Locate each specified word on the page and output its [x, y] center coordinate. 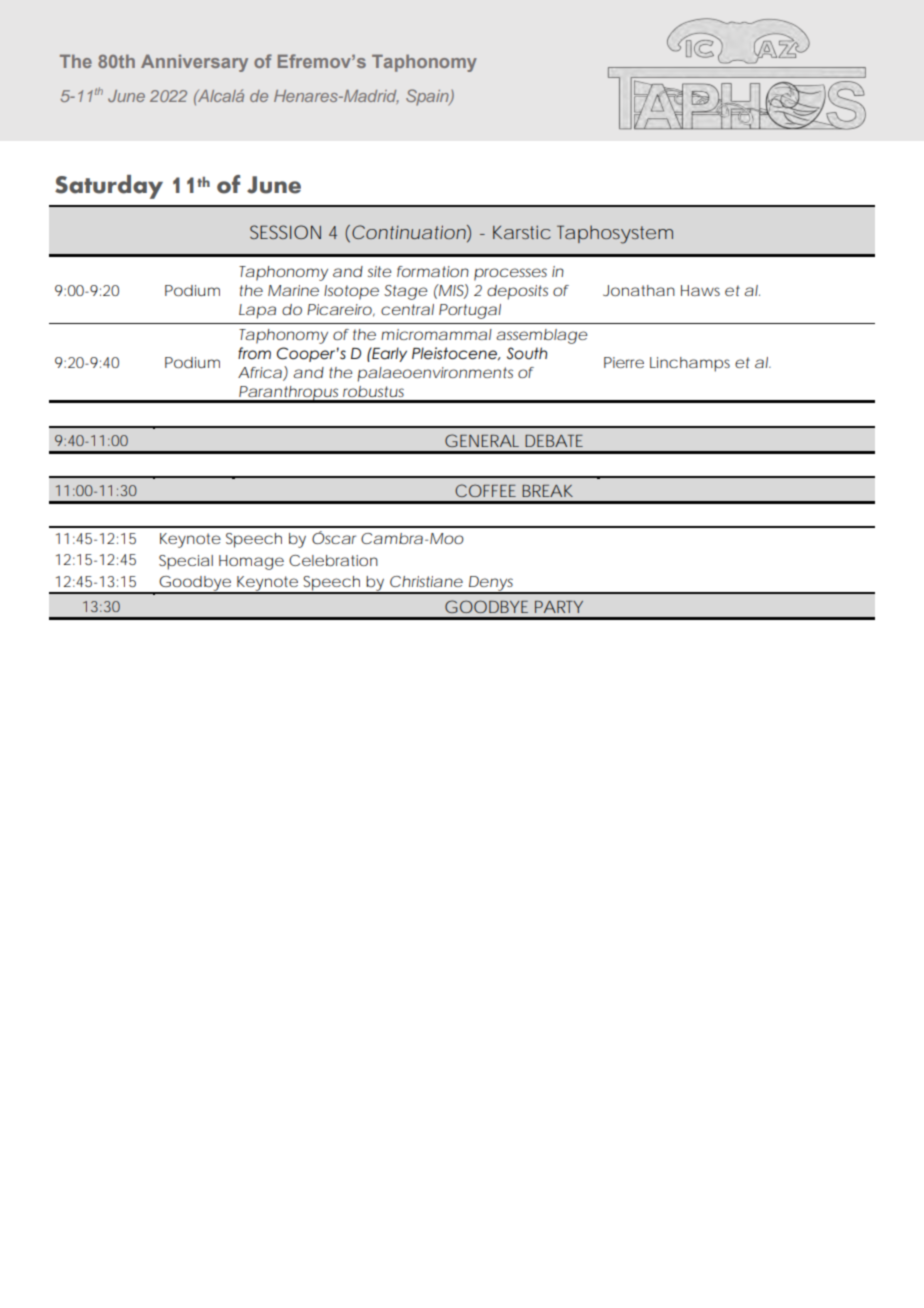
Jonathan [639, 290]
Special [186, 562]
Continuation [407, 232]
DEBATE [554, 441]
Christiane [426, 581]
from [254, 353]
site [380, 271]
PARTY [559, 607]
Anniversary [194, 63]
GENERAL [482, 440]
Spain [428, 97]
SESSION [285, 232]
